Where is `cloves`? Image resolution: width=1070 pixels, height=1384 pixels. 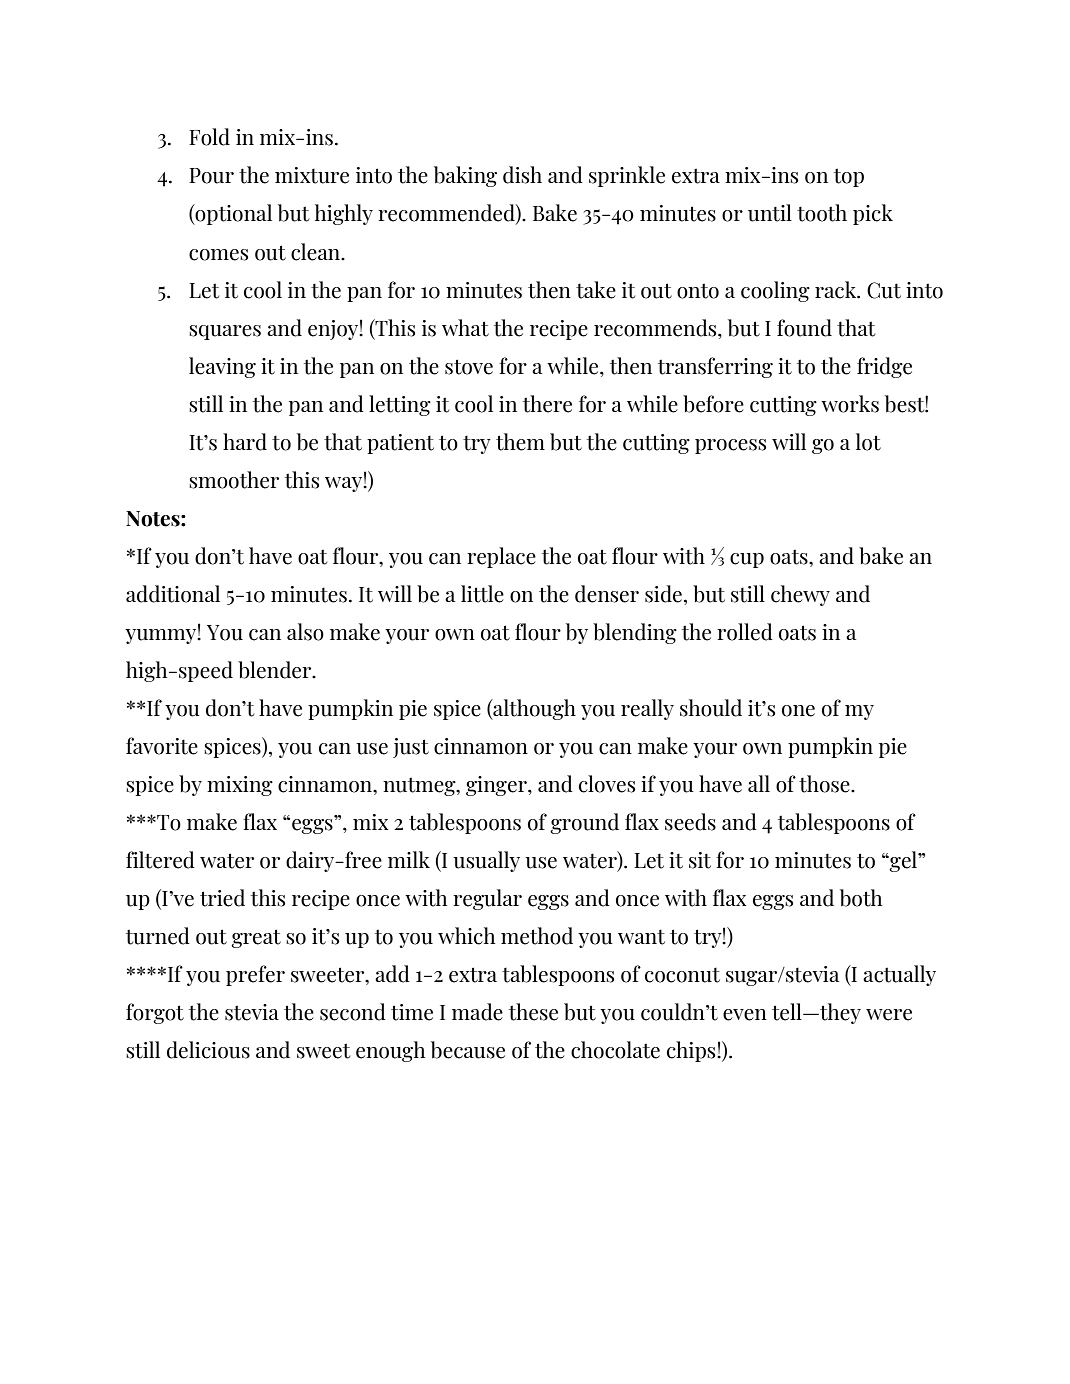
cloves is located at coordinates (607, 784).
